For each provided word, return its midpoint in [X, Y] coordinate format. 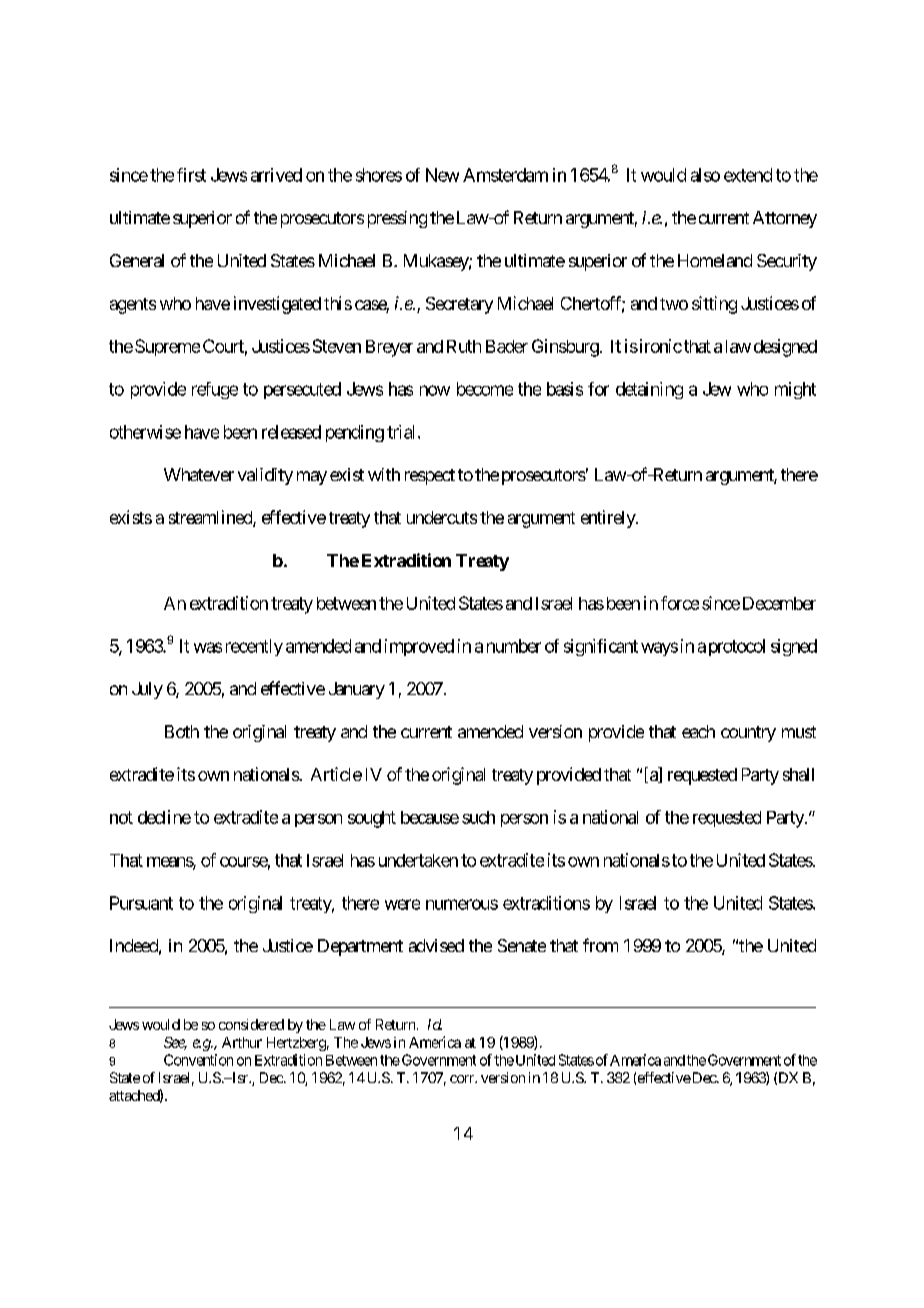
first [191, 175]
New [442, 175]
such [478, 817]
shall [798, 774]
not [121, 817]
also [705, 175]
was [208, 647]
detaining [649, 390]
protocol [737, 647]
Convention [198, 1060]
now [435, 390]
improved [419, 647]
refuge [215, 390]
